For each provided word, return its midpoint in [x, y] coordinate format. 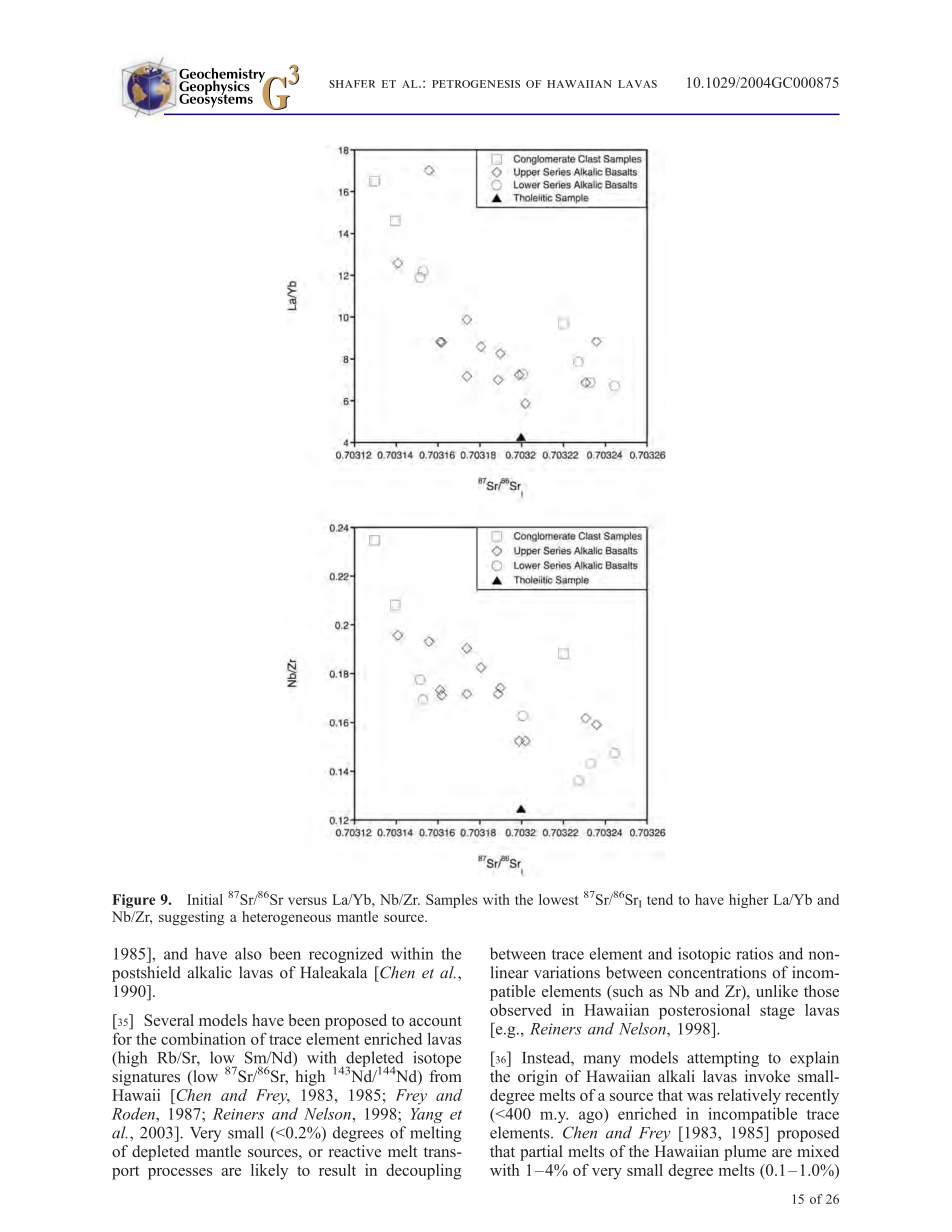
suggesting [191, 918]
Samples [451, 901]
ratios [754, 953]
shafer [352, 84]
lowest [559, 899]
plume [745, 1153]
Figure [133, 901]
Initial [205, 899]
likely [269, 1172]
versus [307, 901]
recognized [346, 955]
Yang [427, 1115]
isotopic [704, 955]
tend [660, 899]
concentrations [717, 972]
